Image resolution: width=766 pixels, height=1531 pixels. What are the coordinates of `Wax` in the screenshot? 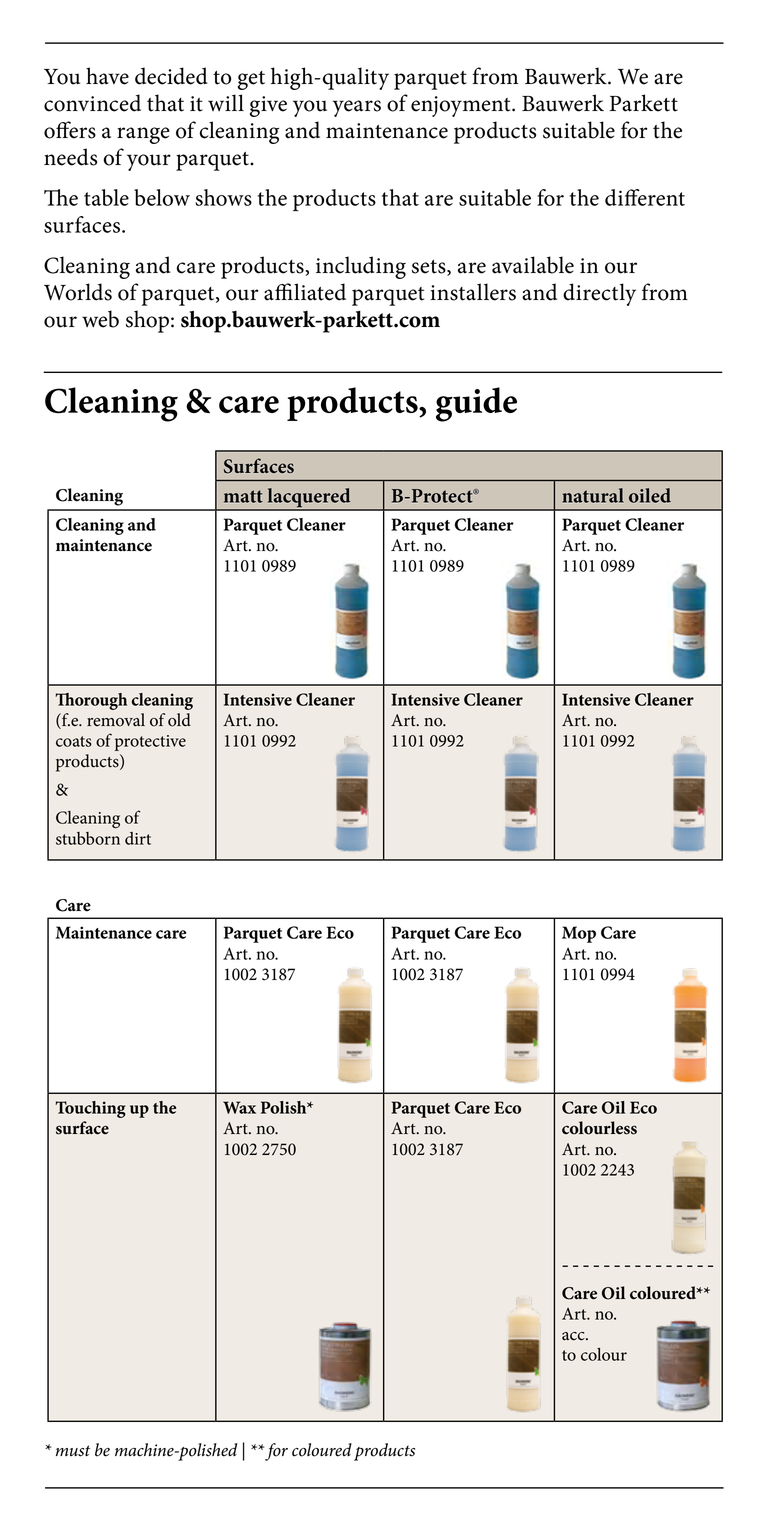 It's located at (239, 1107).
